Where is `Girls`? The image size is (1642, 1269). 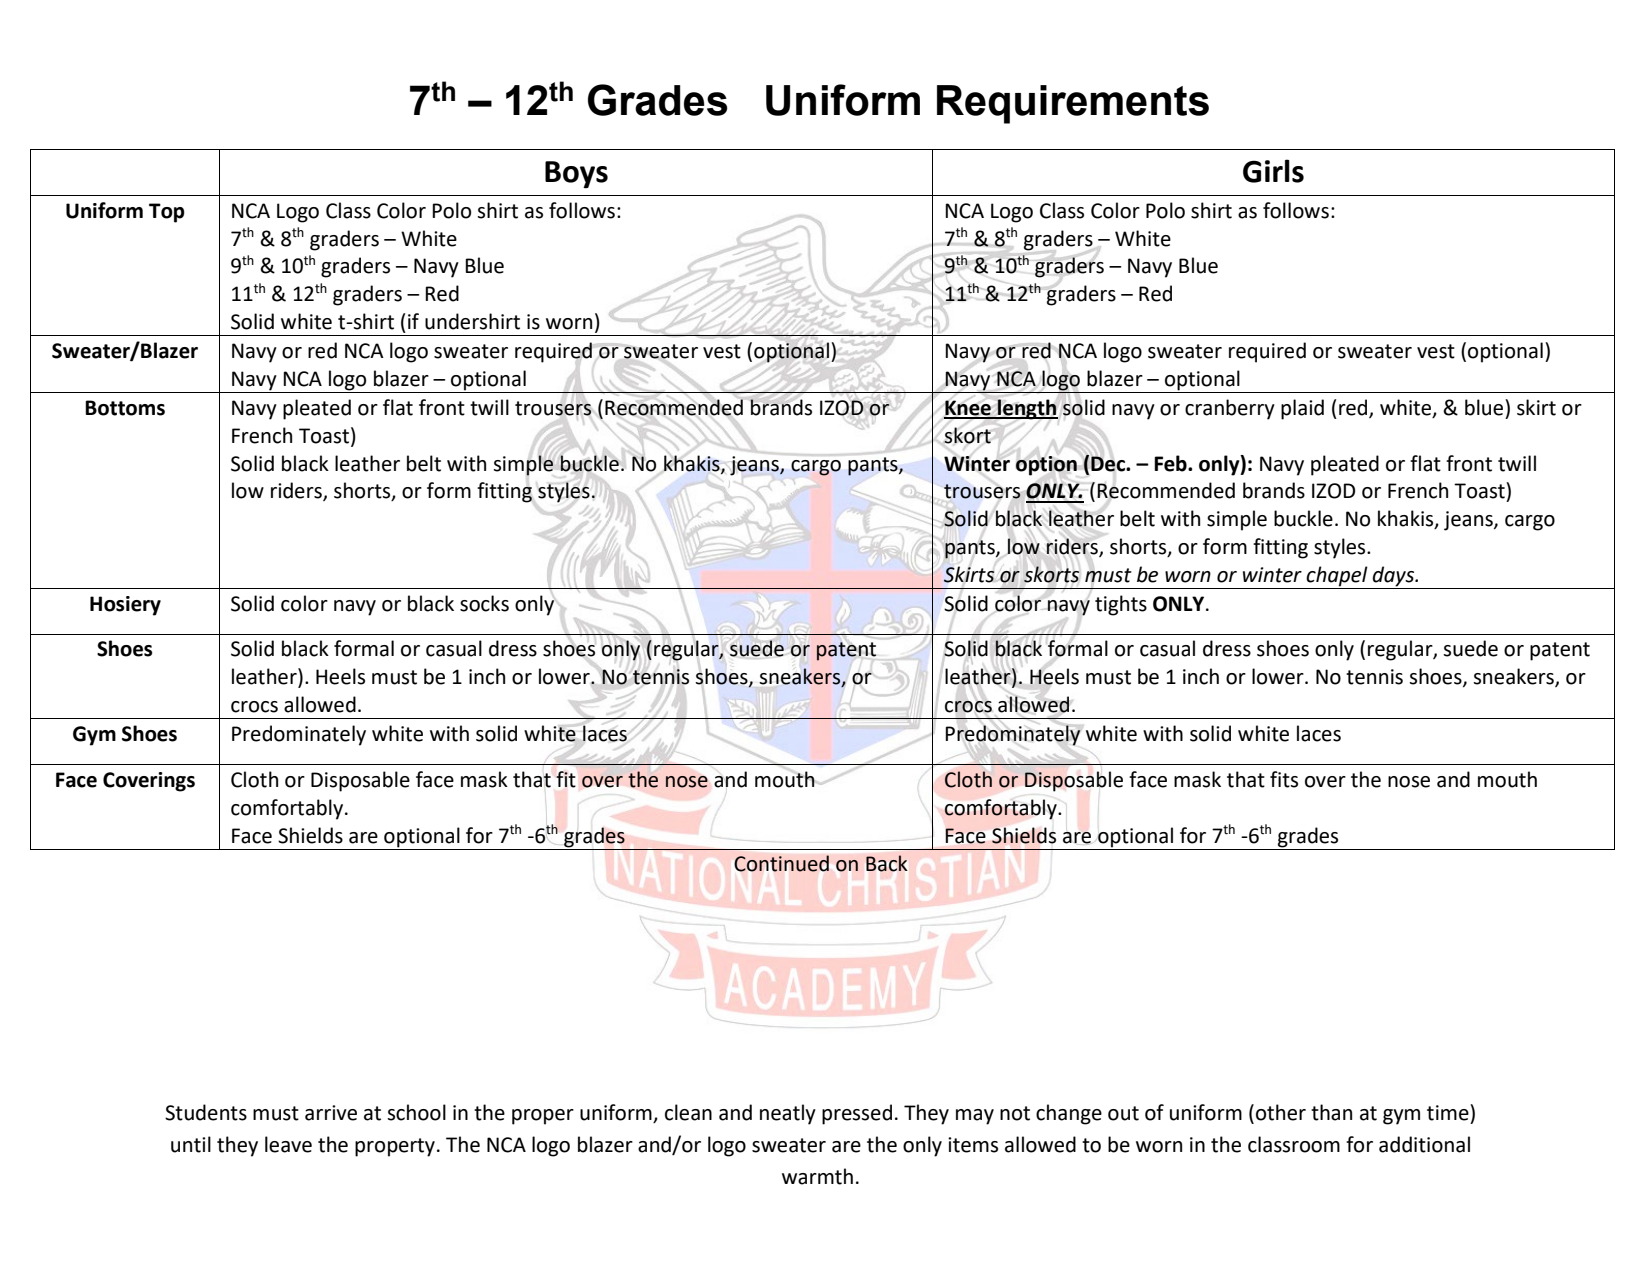
Girls is located at coordinates (1273, 171).
